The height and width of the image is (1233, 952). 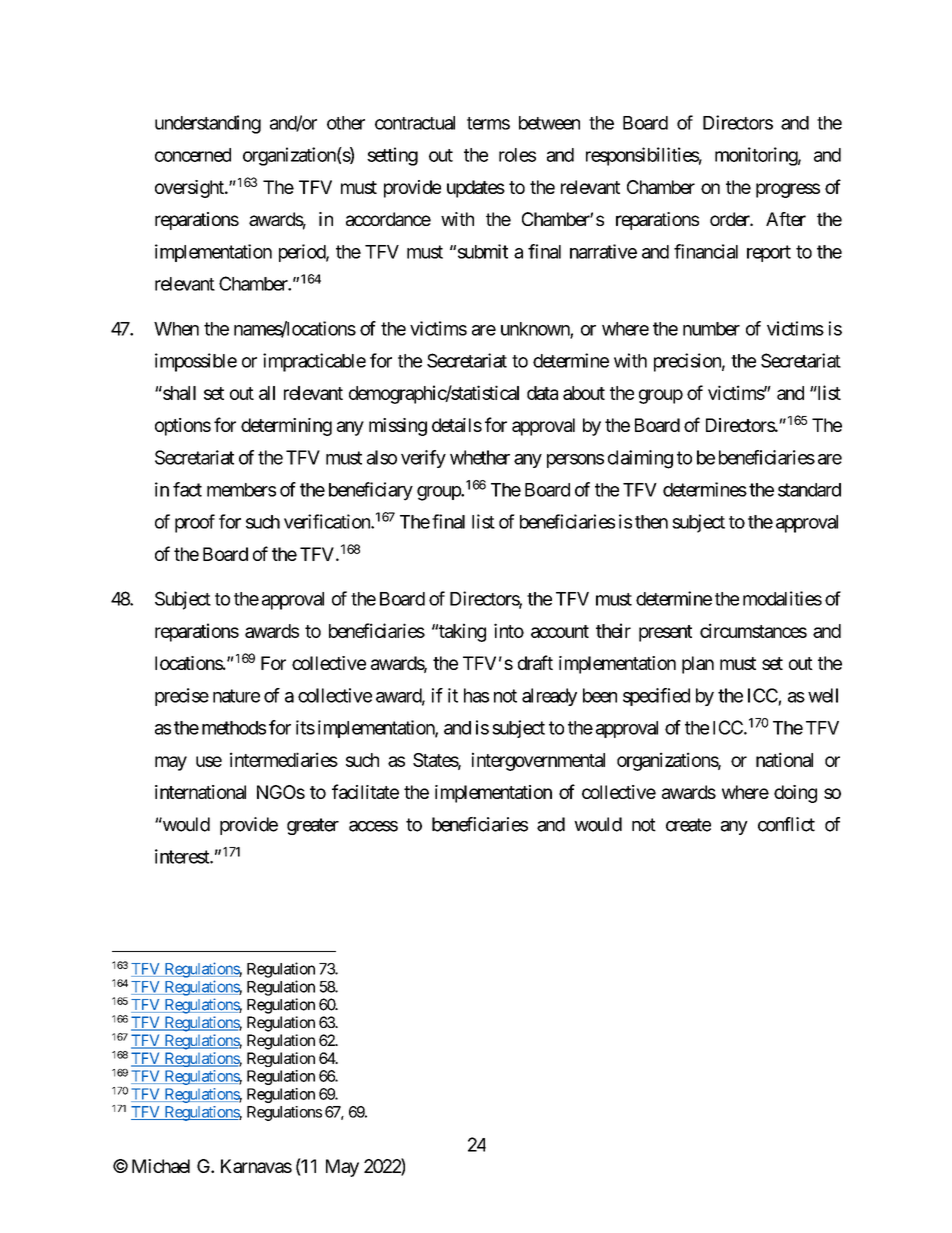 What do you see at coordinates (698, 665) in the image?
I see `plan` at bounding box center [698, 665].
